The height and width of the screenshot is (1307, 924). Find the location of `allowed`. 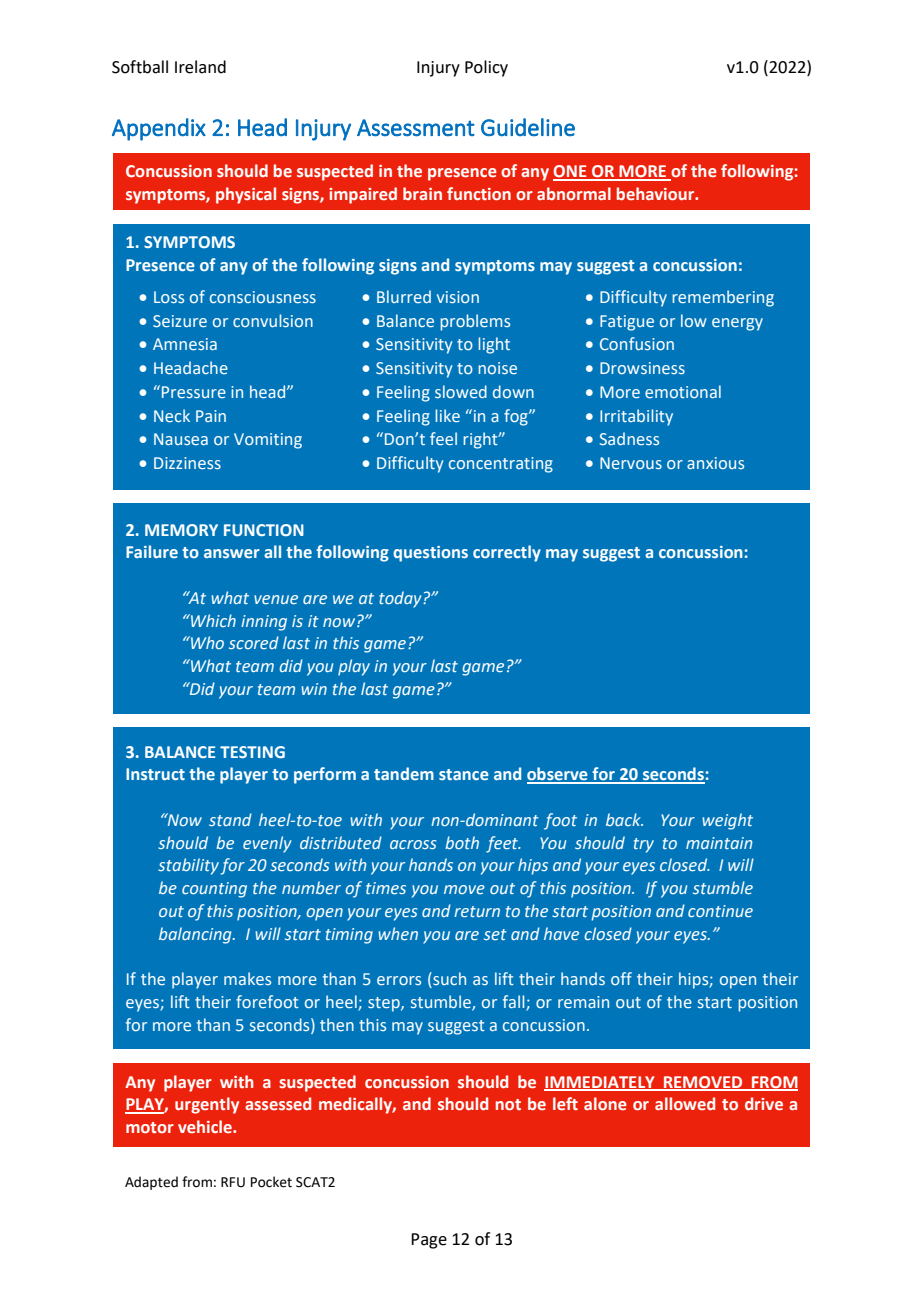

allowed is located at coordinates (685, 1103).
